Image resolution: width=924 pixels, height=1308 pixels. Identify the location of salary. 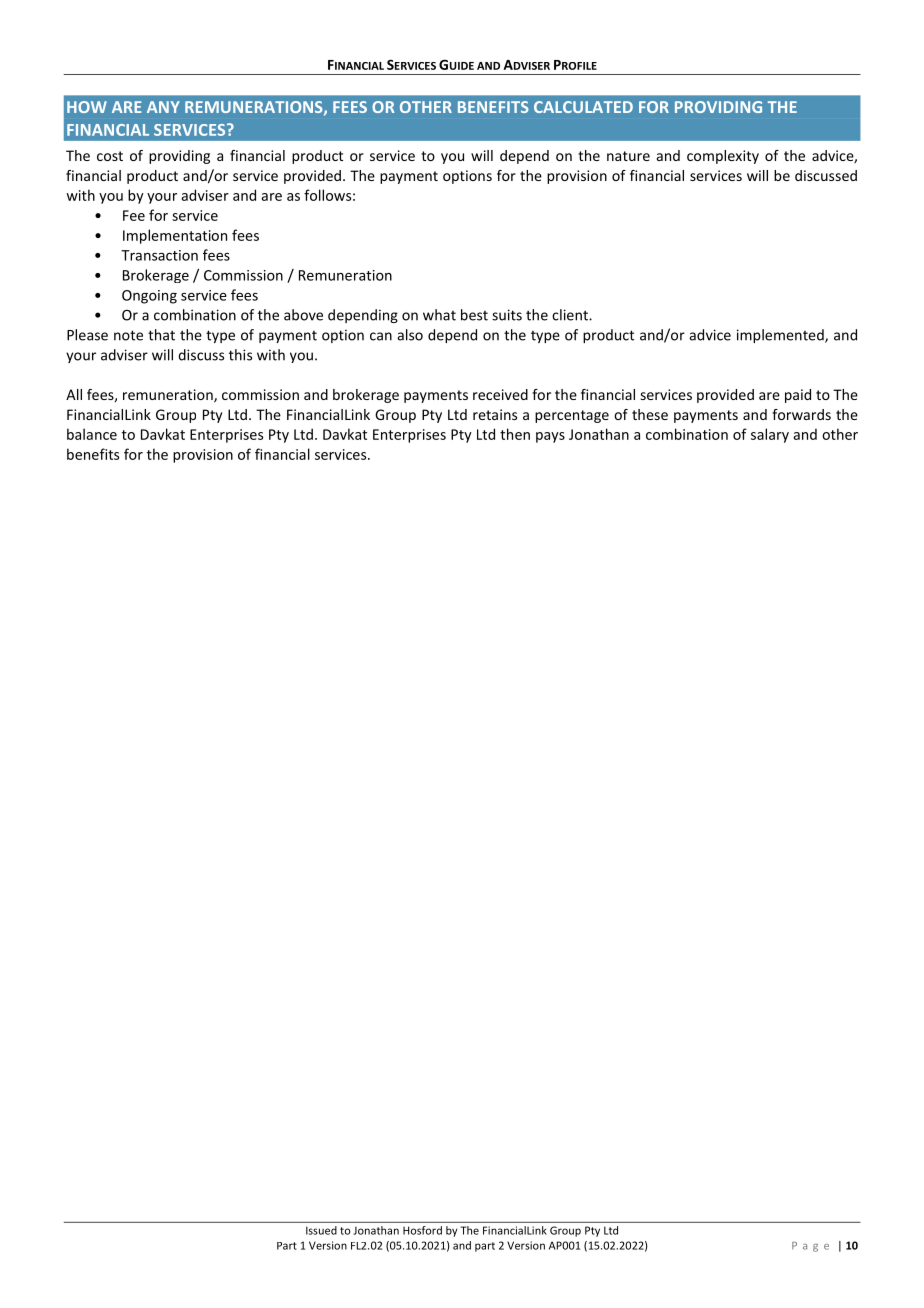
(770, 435).
